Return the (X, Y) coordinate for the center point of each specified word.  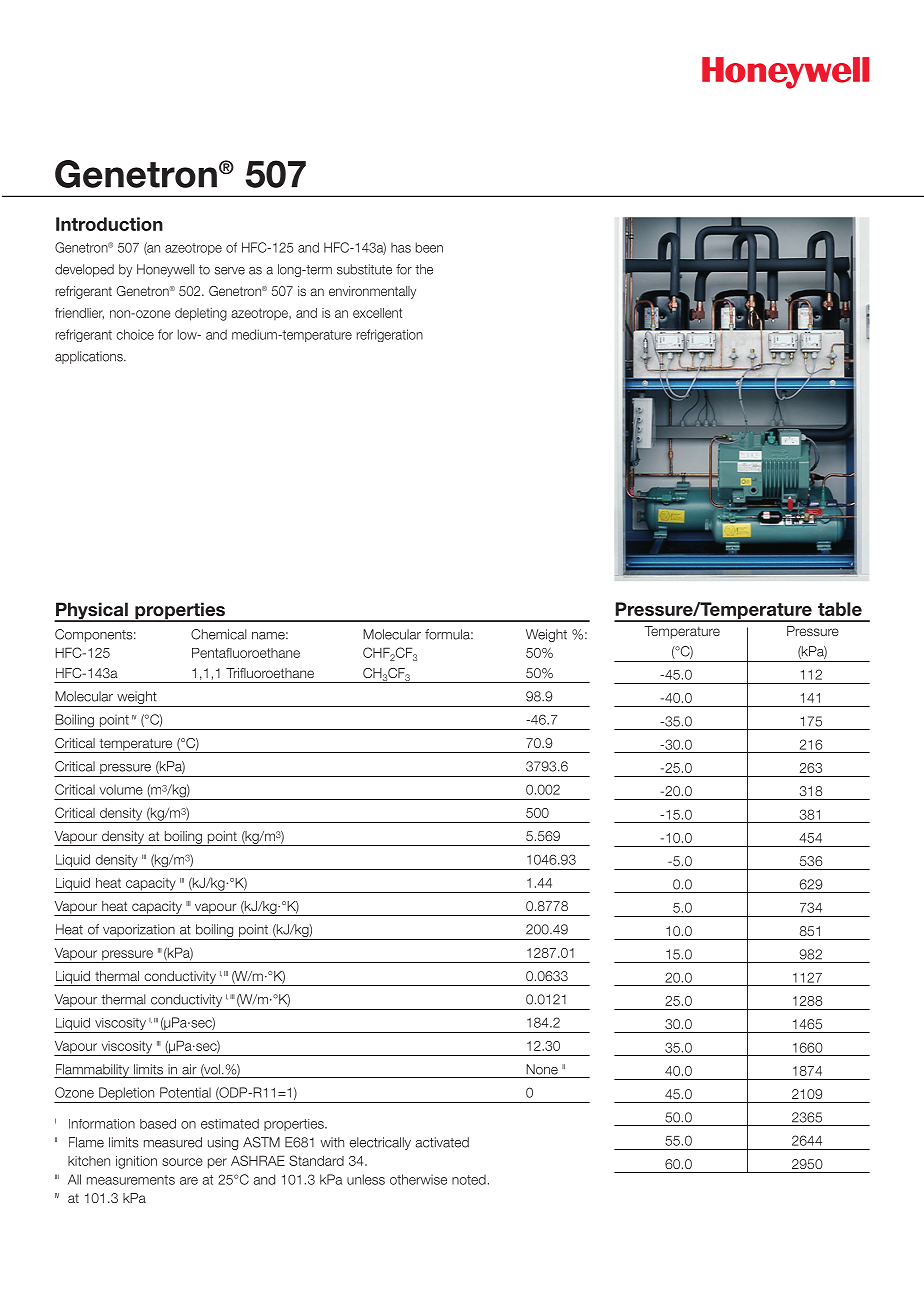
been (429, 247)
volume (121, 789)
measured (173, 1142)
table (840, 609)
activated (442, 1142)
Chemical (219, 634)
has (401, 247)
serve (230, 271)
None (542, 1069)
